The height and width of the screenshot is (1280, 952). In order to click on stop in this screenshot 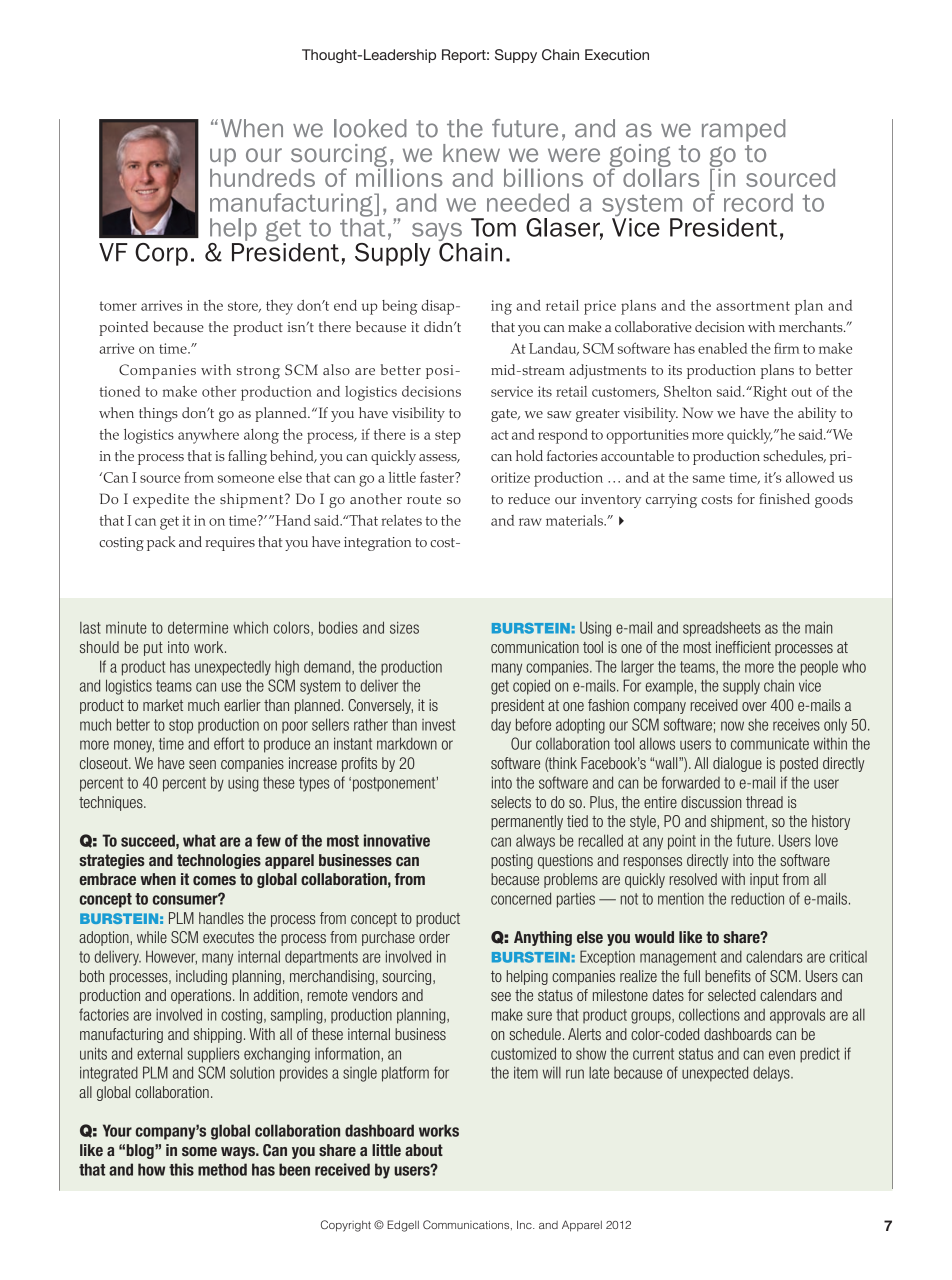, I will do `click(181, 726)`.
